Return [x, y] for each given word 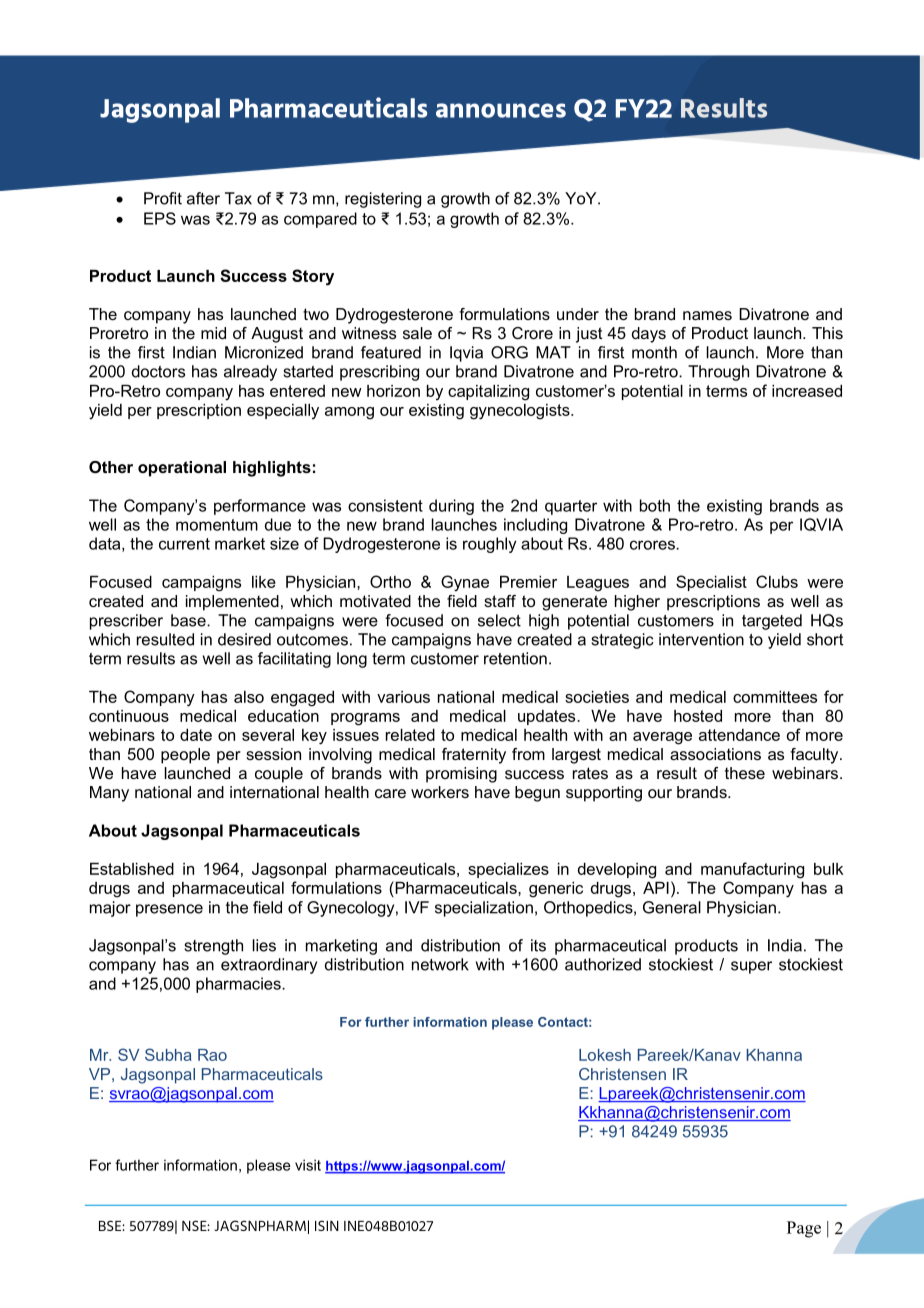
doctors [158, 371]
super [751, 967]
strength [213, 947]
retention [515, 658]
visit [308, 1165]
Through [718, 373]
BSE [111, 1225]
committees [775, 697]
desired [244, 639]
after [203, 198]
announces [501, 110]
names [707, 315]
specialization [484, 909]
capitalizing [488, 393]
